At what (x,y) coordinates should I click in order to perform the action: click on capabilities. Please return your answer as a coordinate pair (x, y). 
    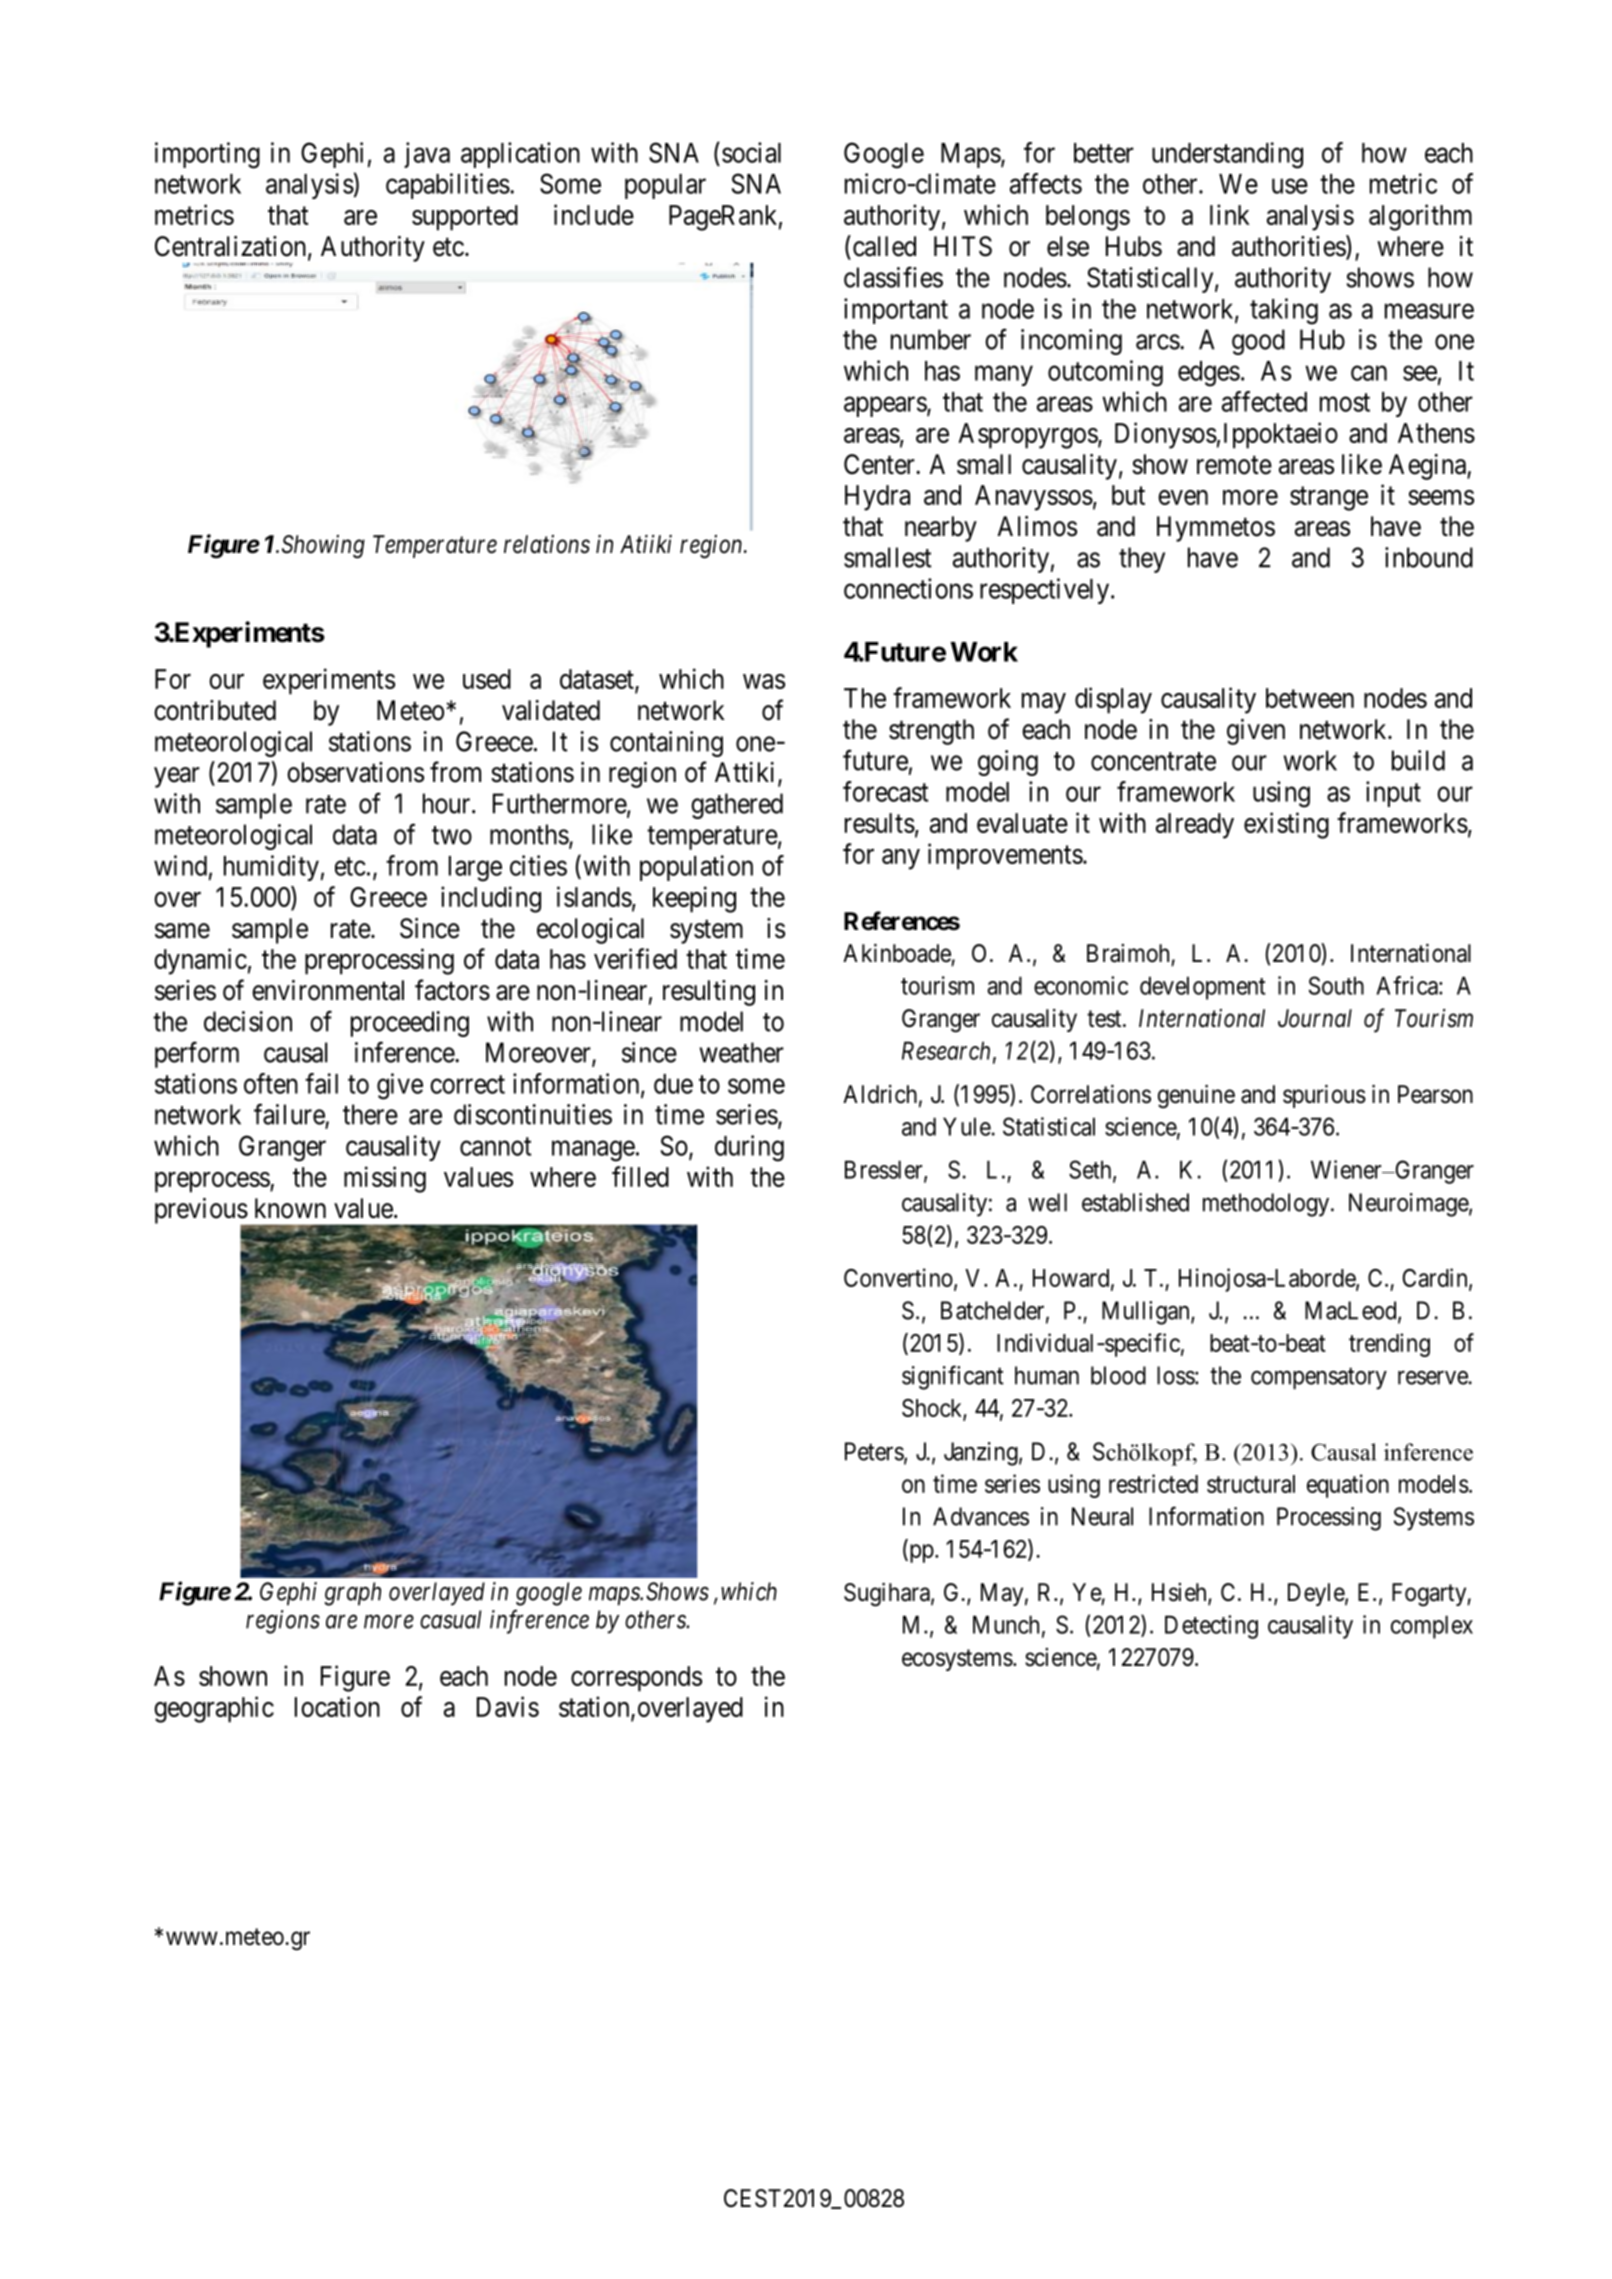
    Looking at the image, I should click on (448, 186).
